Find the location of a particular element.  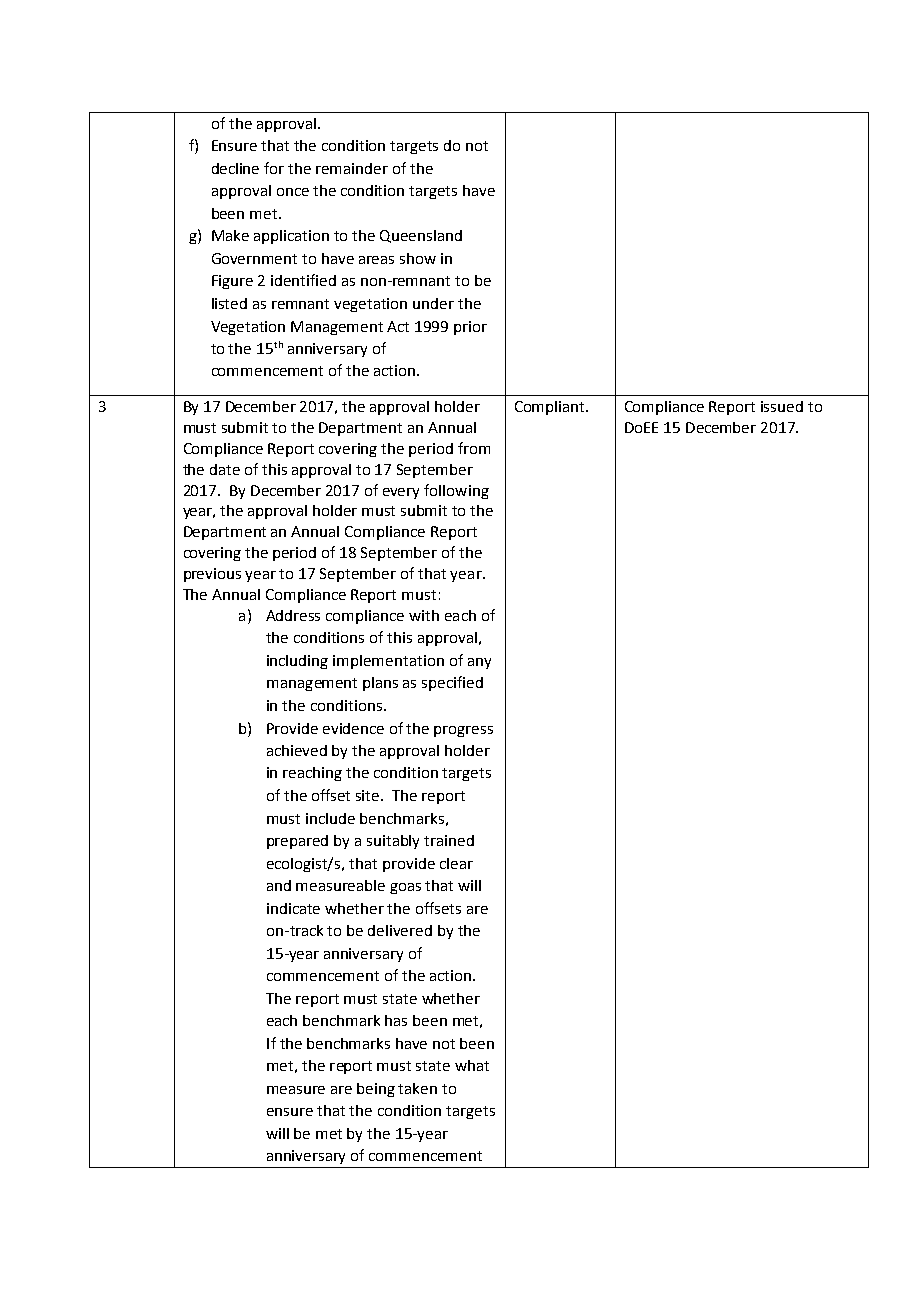

what is located at coordinates (472, 1065).
